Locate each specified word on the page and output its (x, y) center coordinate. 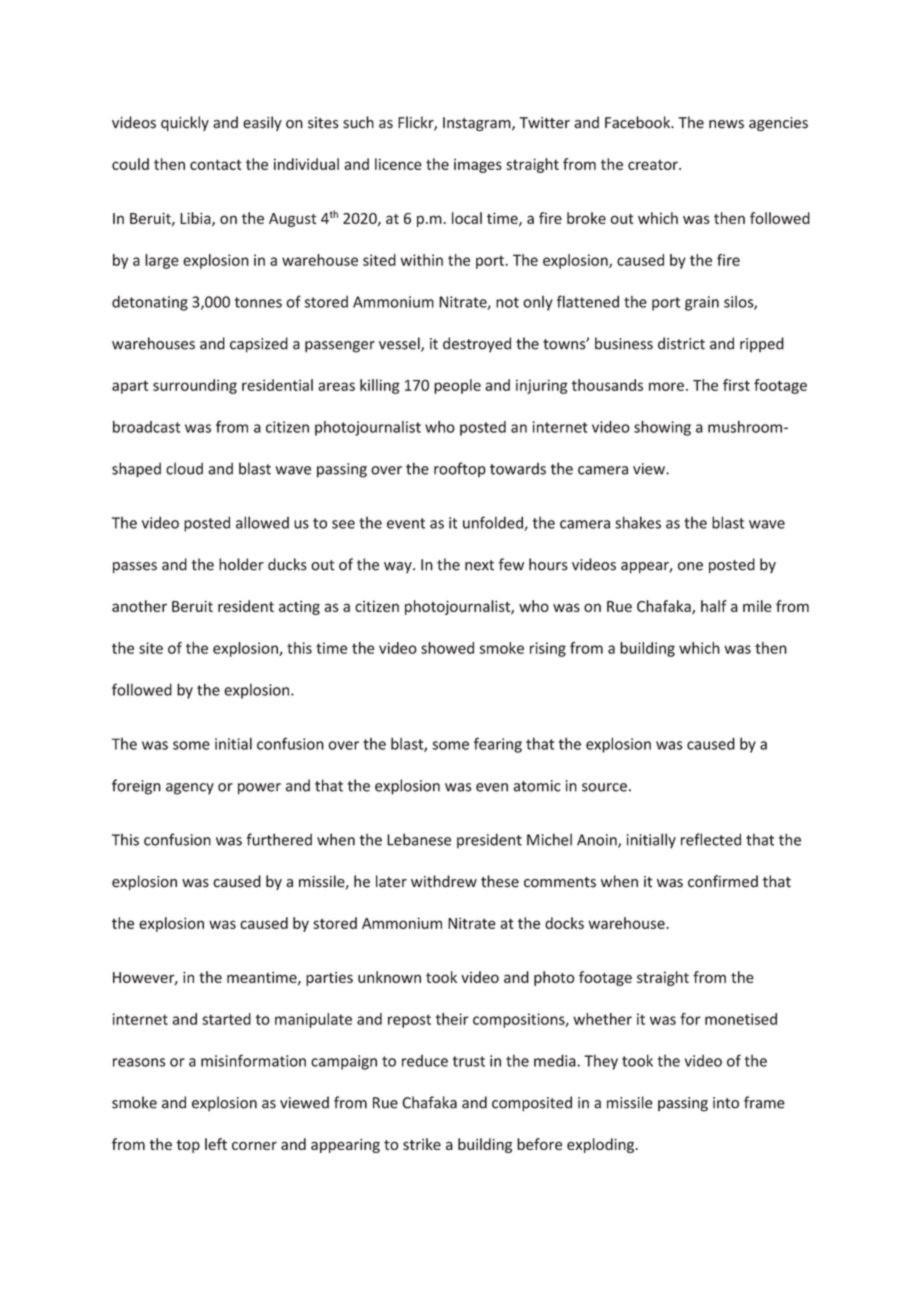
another (139, 606)
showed (447, 648)
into (726, 1103)
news (726, 124)
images (478, 166)
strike (422, 1144)
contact (216, 164)
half (714, 606)
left (216, 1144)
